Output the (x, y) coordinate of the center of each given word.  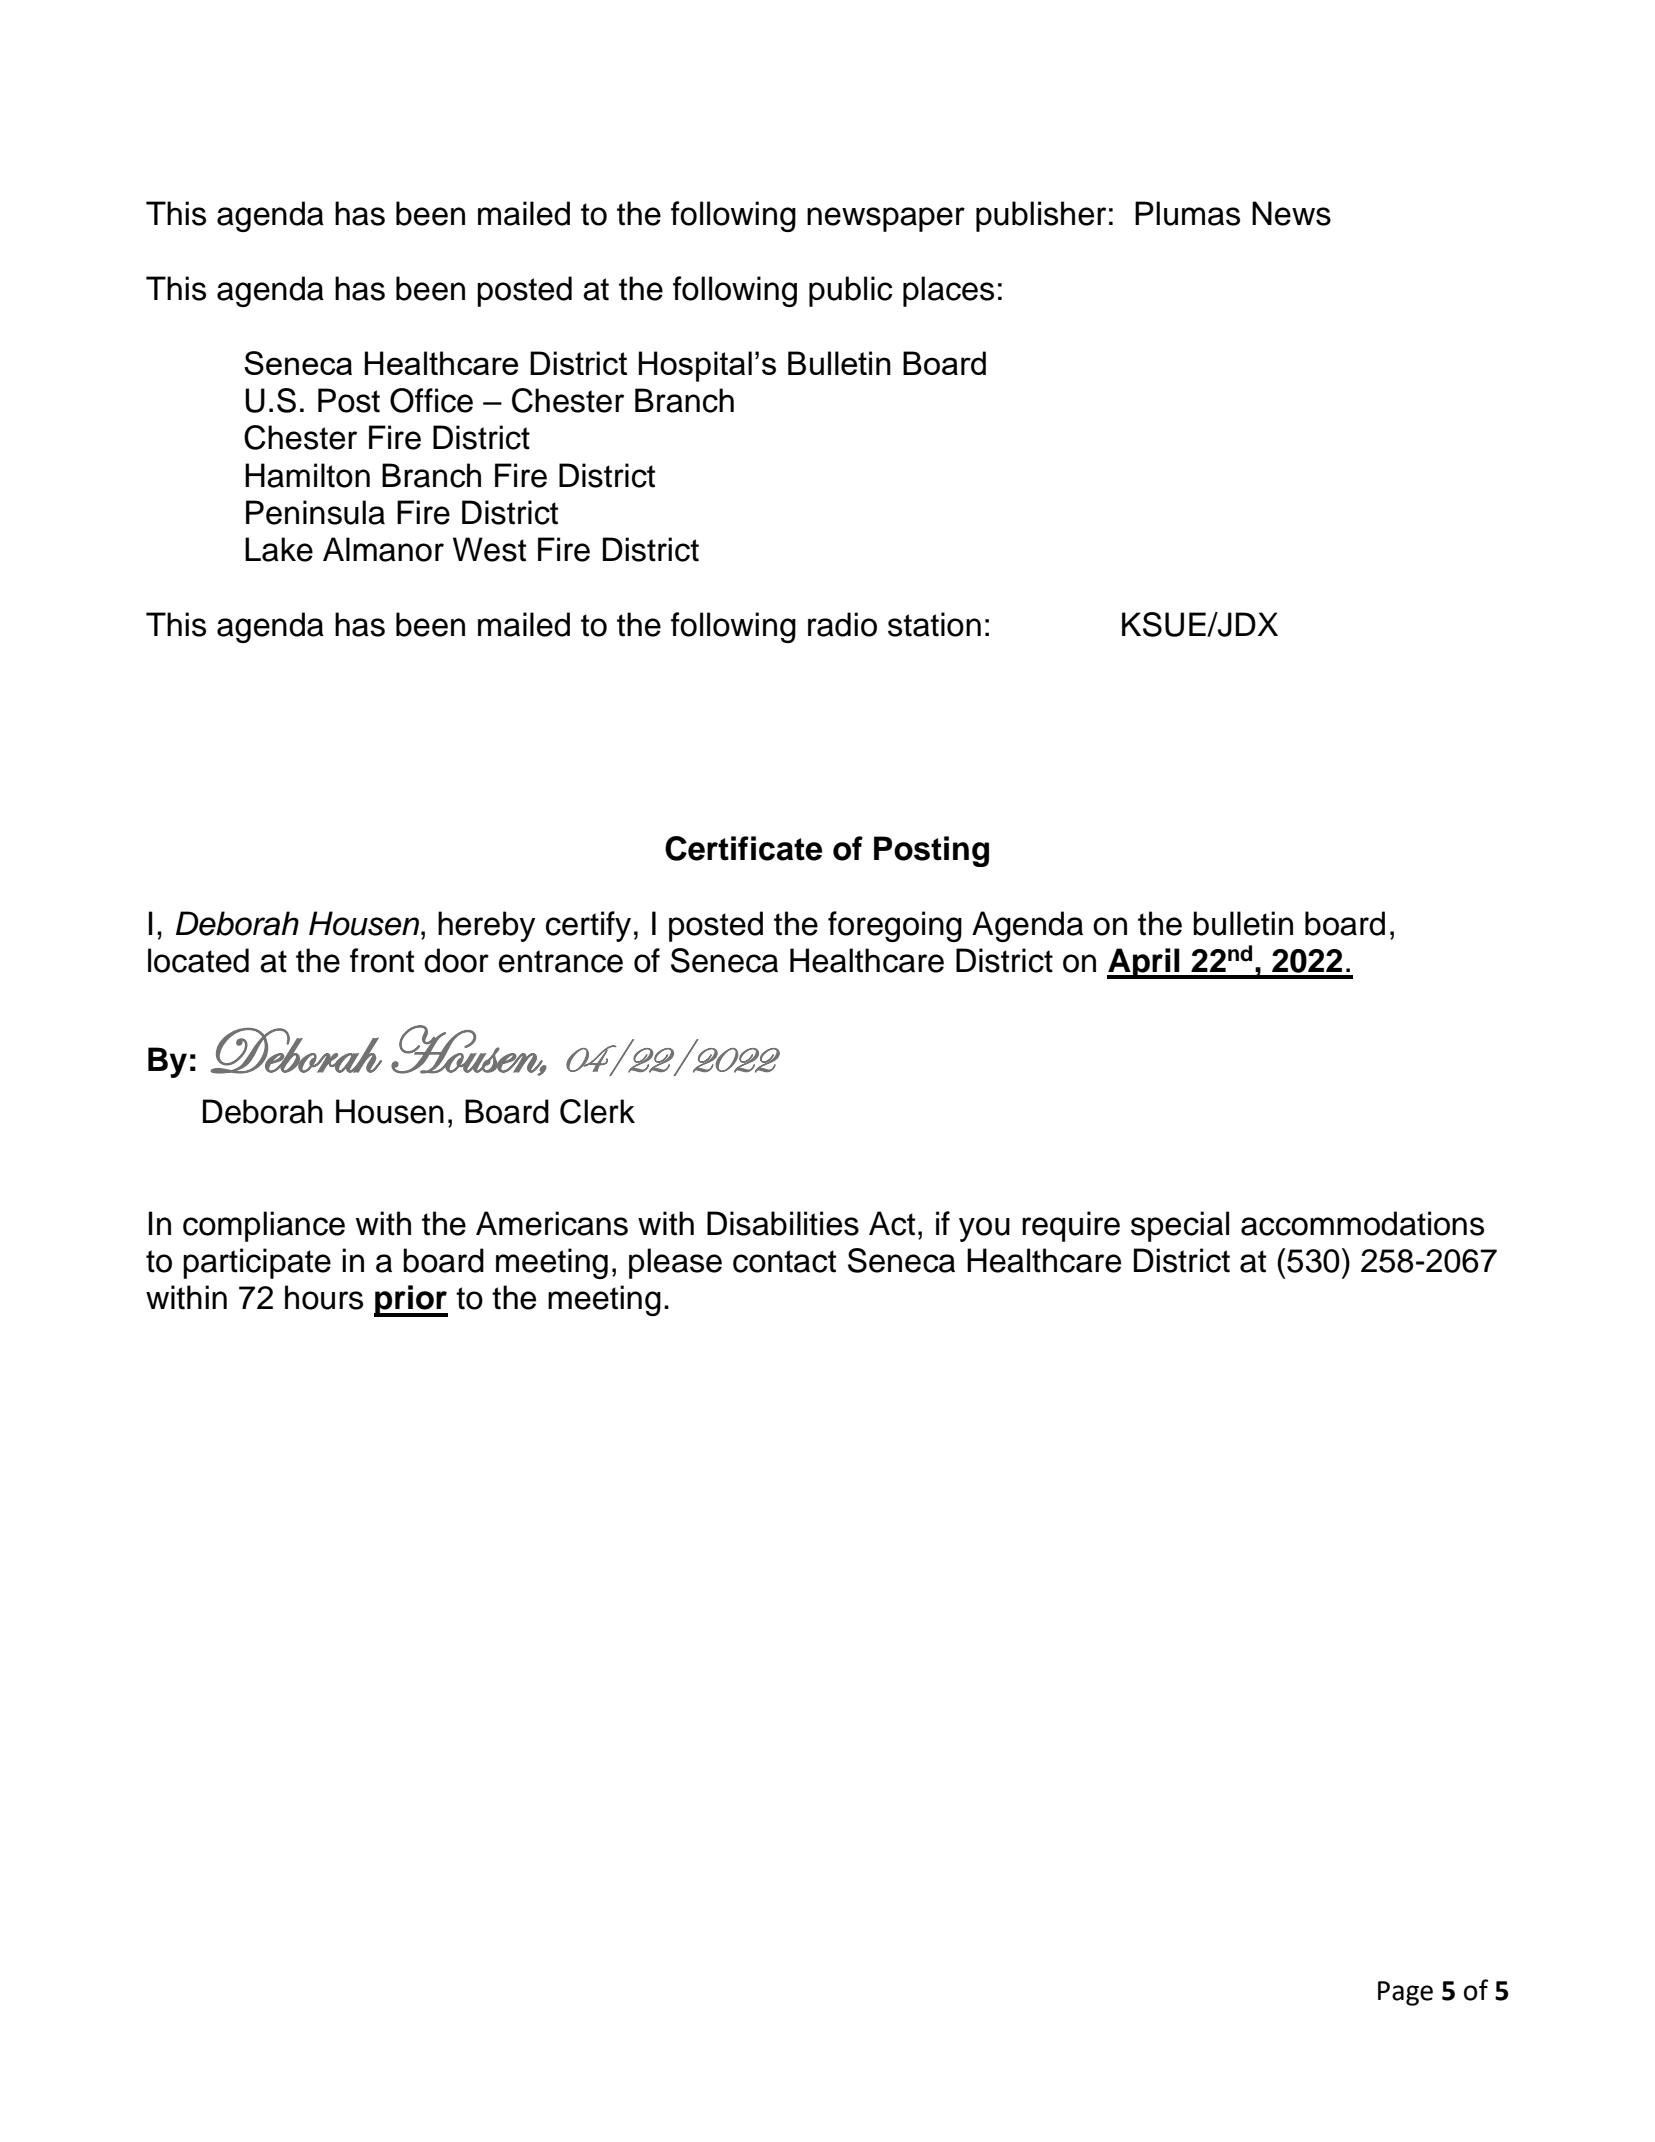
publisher (1041, 216)
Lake (279, 549)
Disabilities (783, 1223)
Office (431, 400)
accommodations (1362, 1223)
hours (324, 1297)
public (850, 291)
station (934, 624)
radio (842, 624)
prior (411, 1301)
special (1180, 1226)
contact (784, 1261)
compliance (264, 1226)
